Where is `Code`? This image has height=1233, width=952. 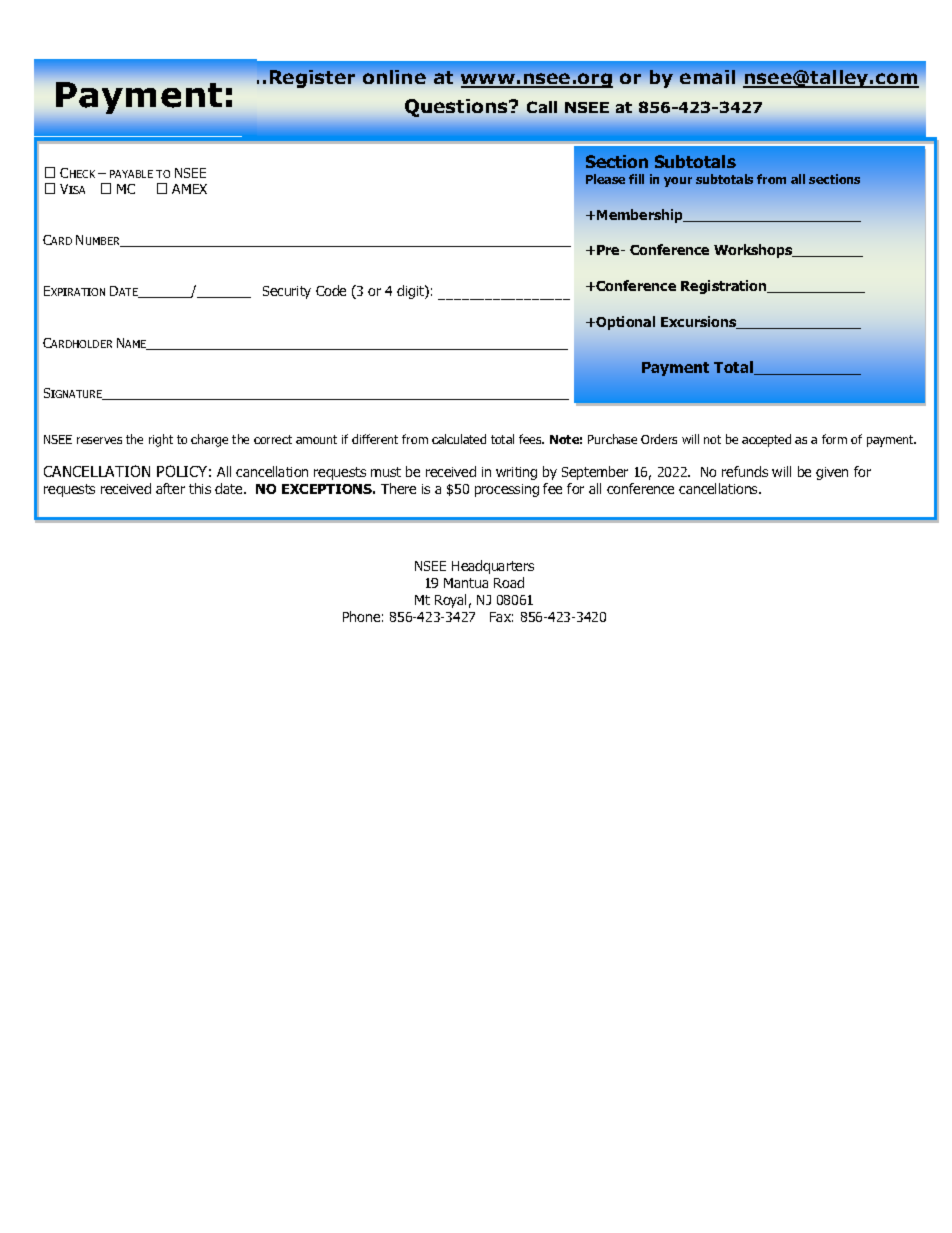
Code is located at coordinates (331, 290).
